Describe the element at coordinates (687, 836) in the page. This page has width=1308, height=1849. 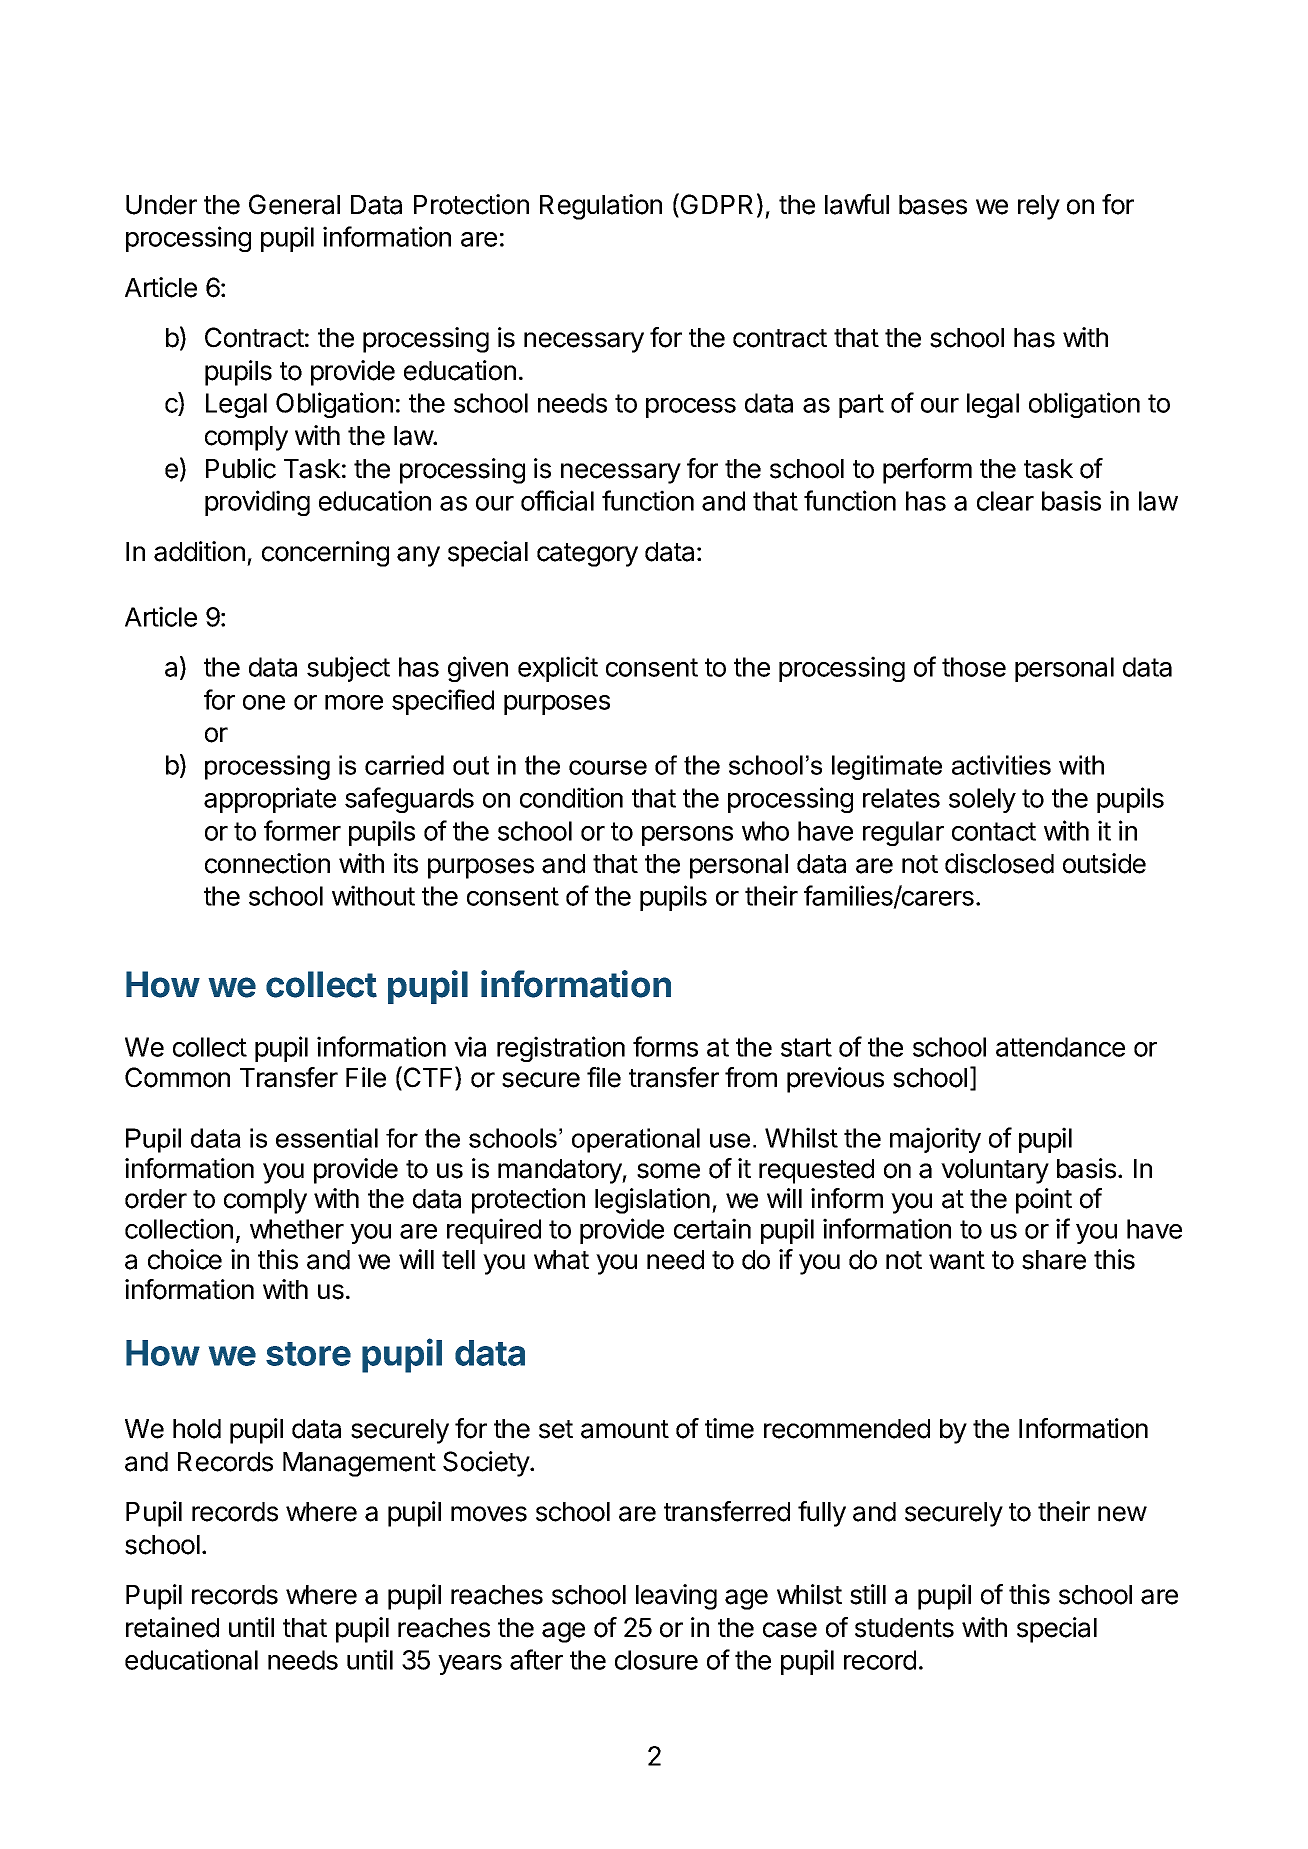
I see `persons` at that location.
